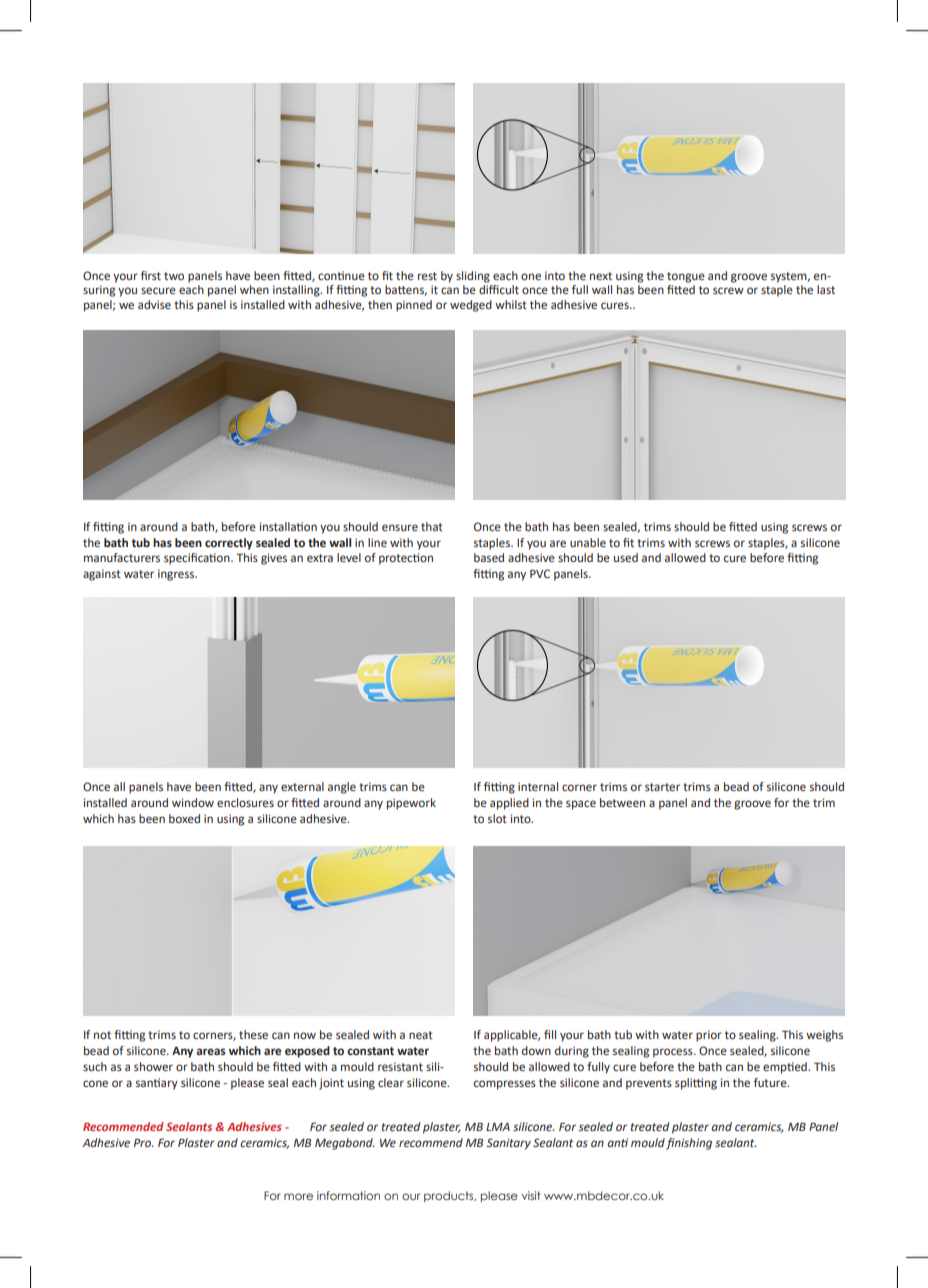 The image size is (928, 1288). What do you see at coordinates (193, 802) in the page?
I see `window` at bounding box center [193, 802].
